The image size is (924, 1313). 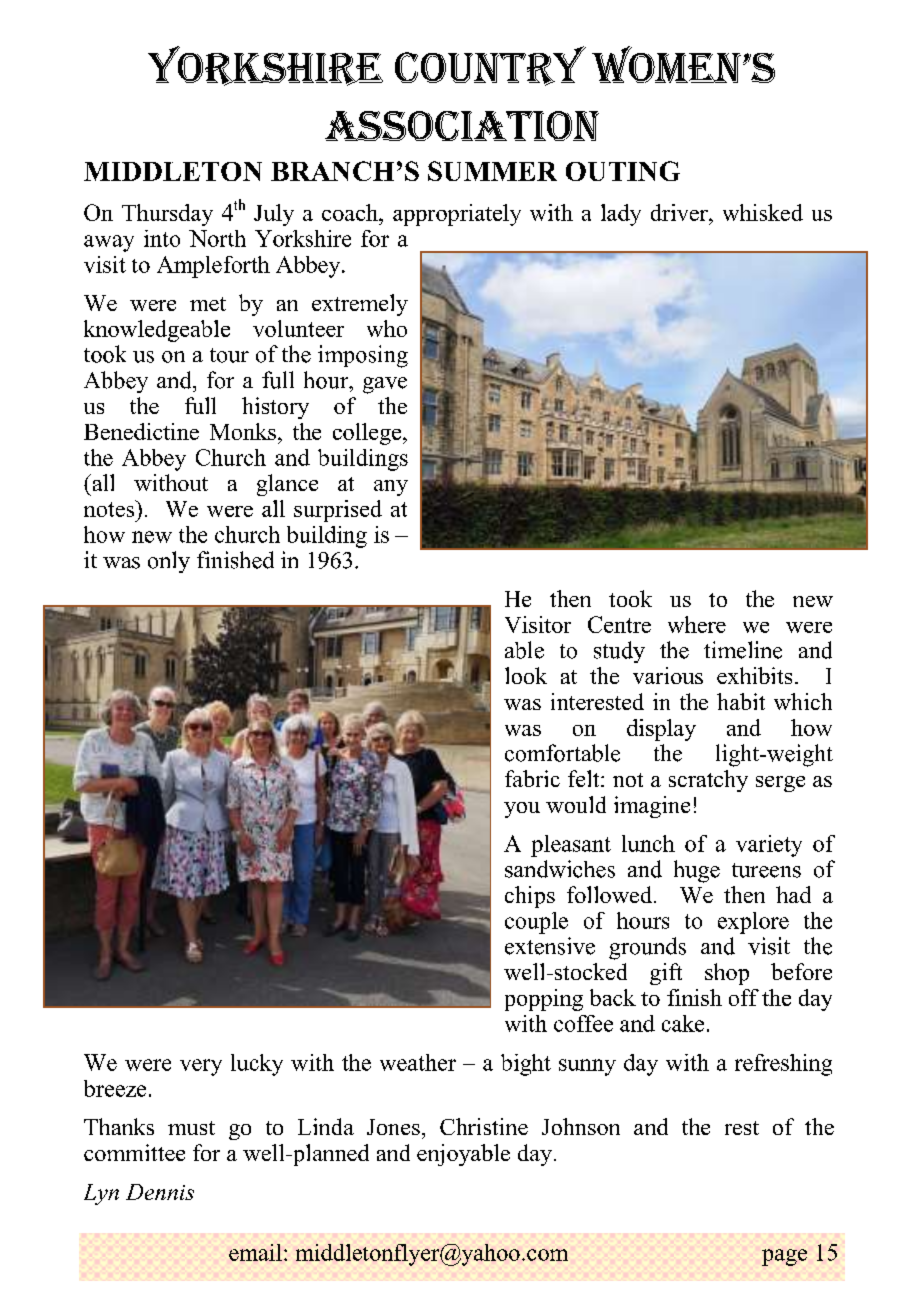 What do you see at coordinates (492, 171) in the screenshot?
I see `SUMMER` at bounding box center [492, 171].
